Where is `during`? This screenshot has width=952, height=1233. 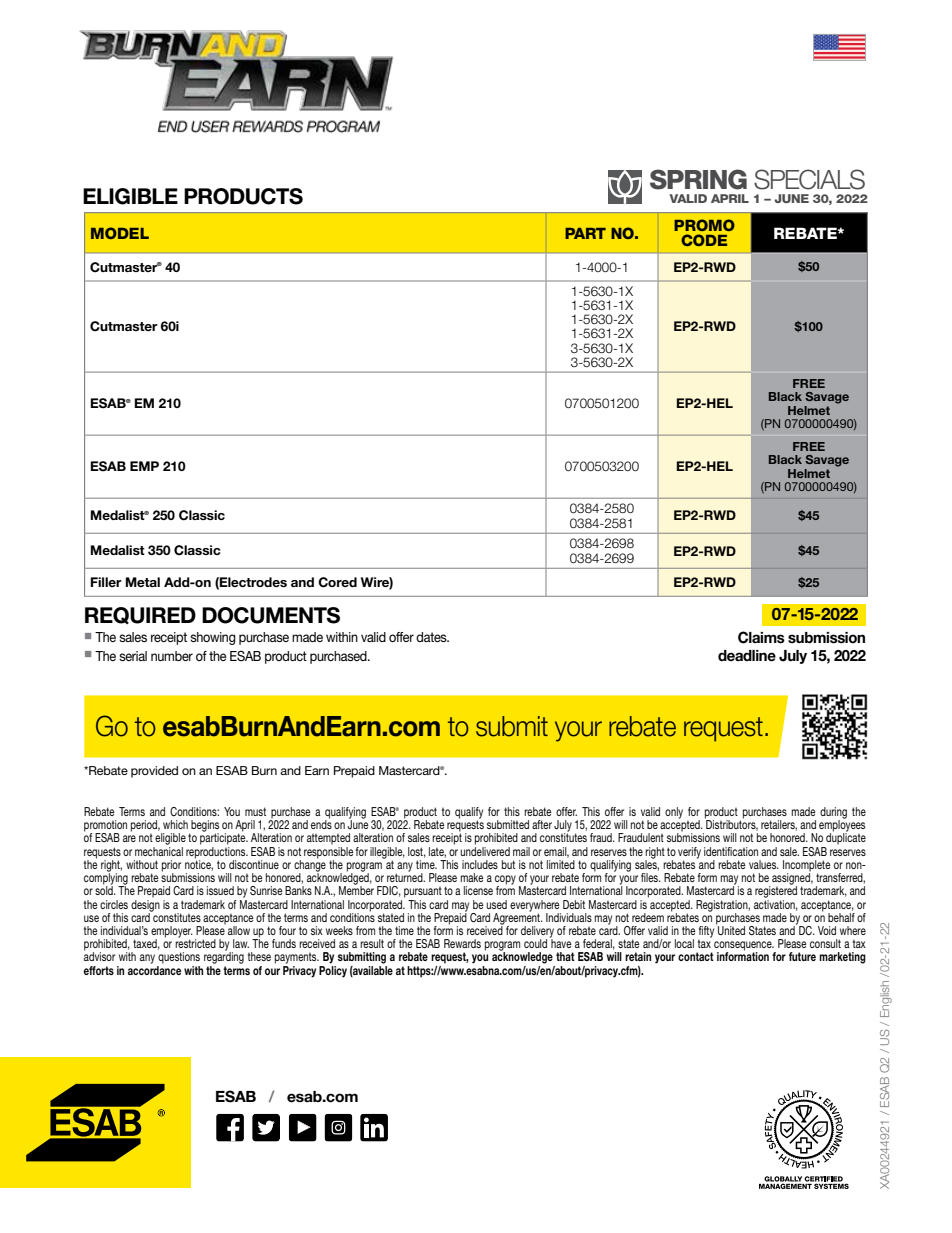
during is located at coordinates (833, 814).
